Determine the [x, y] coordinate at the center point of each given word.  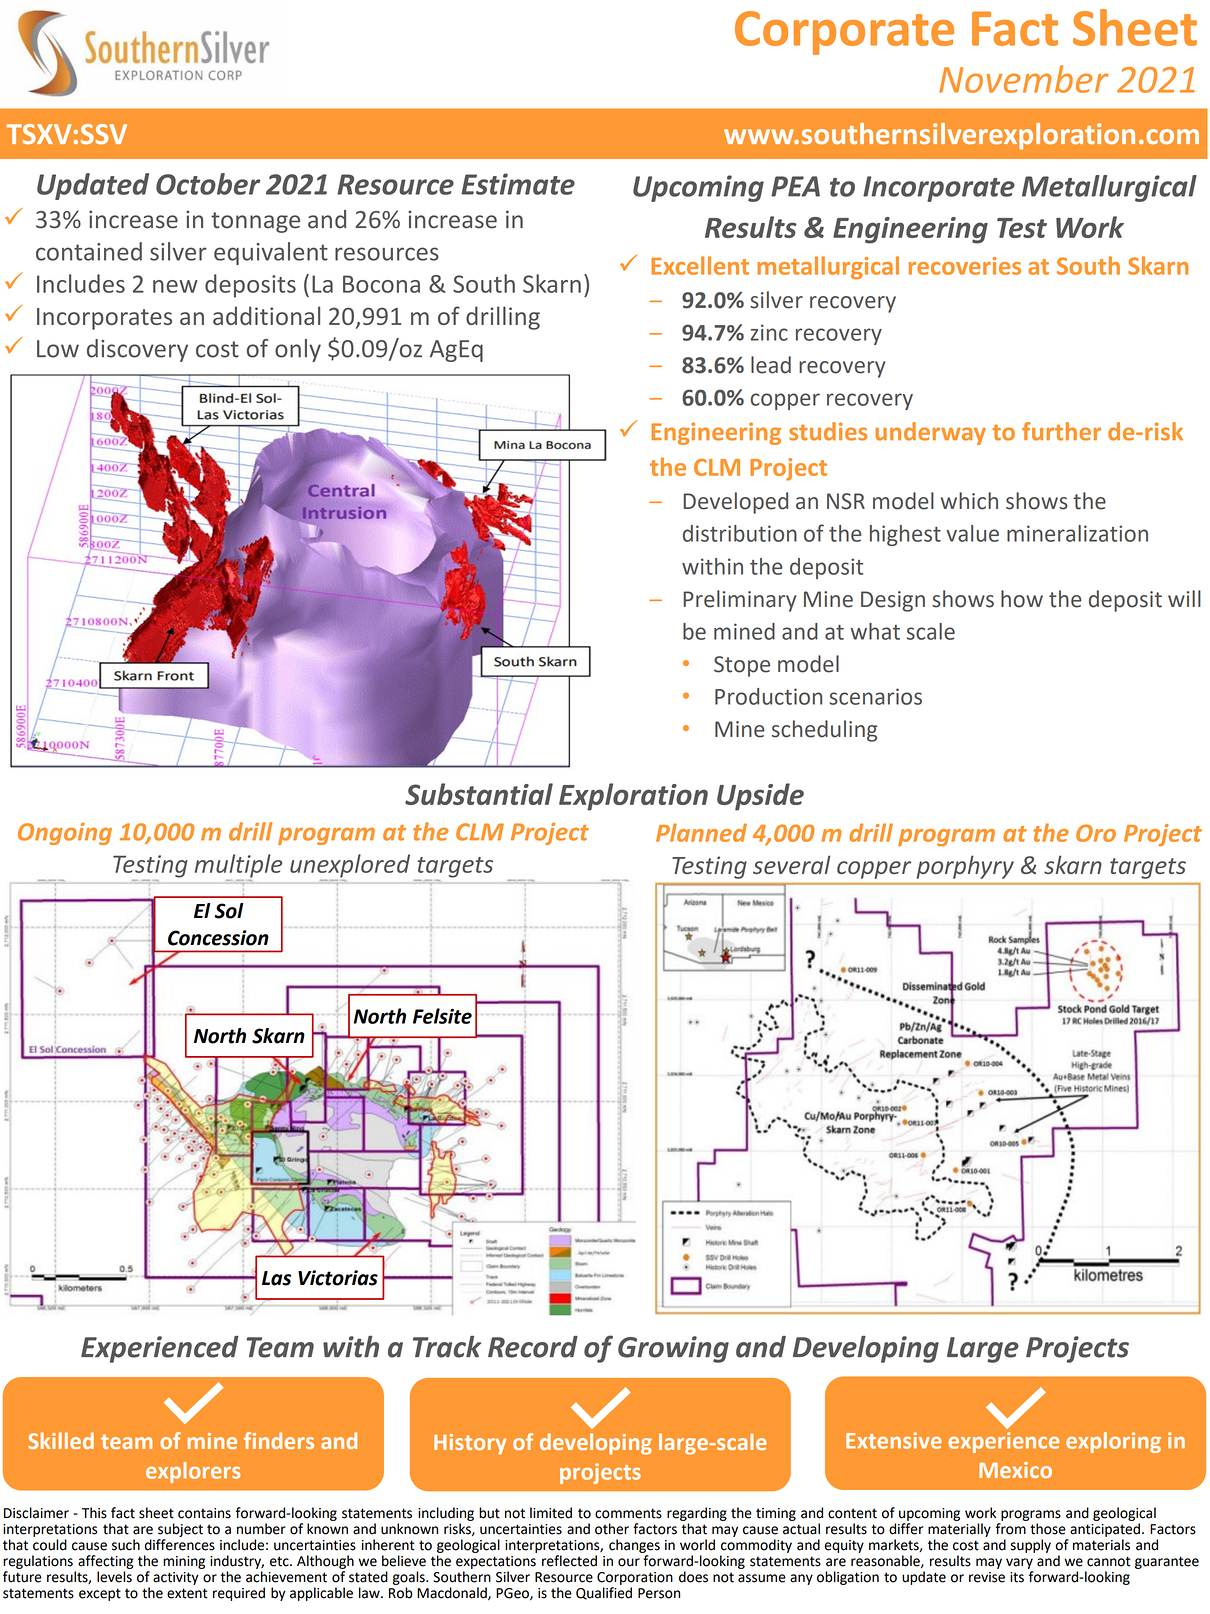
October [208, 184]
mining [184, 1562]
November [1024, 79]
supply [1031, 1546]
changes [634, 1546]
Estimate [518, 184]
